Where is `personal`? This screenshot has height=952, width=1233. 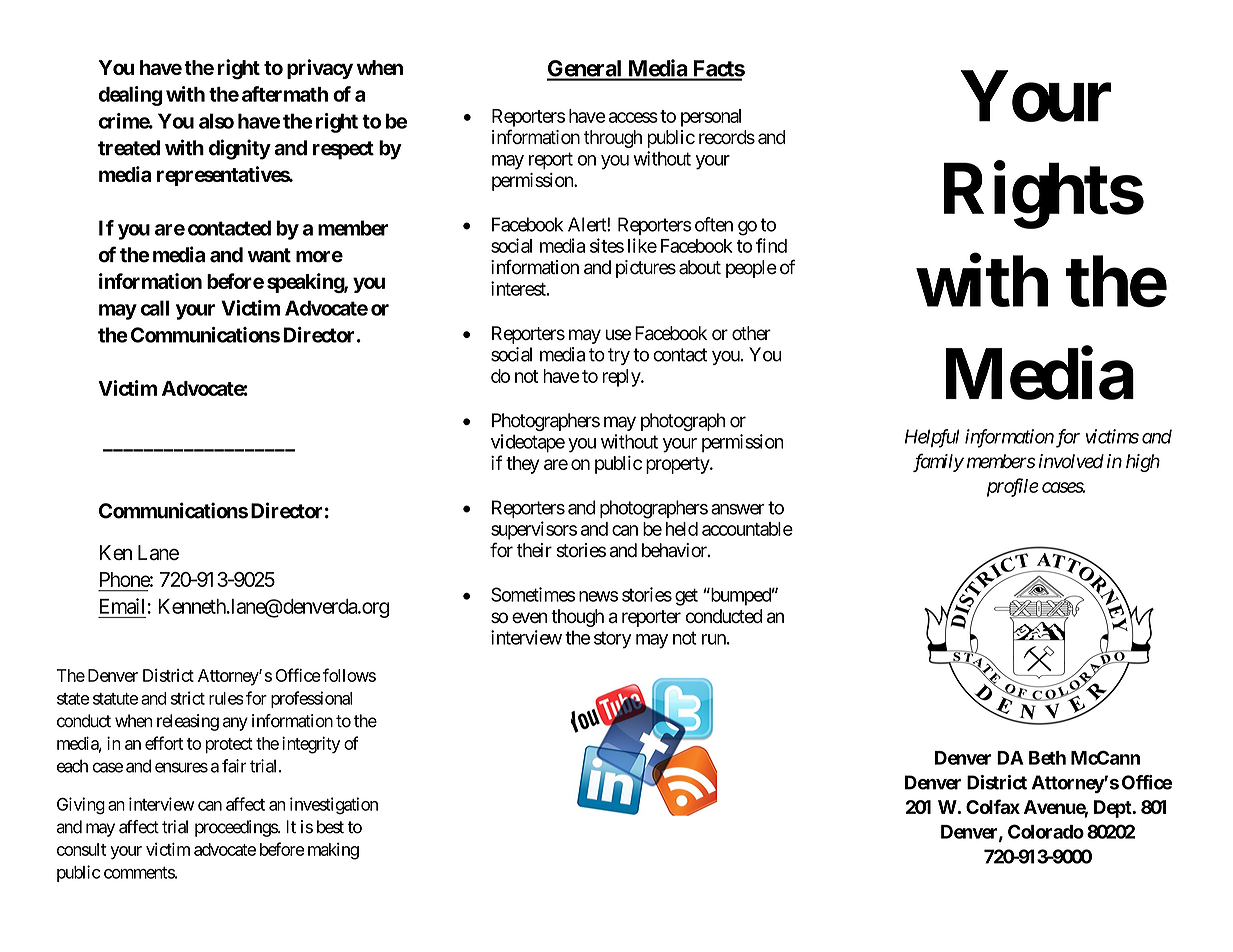 personal is located at coordinates (711, 118).
